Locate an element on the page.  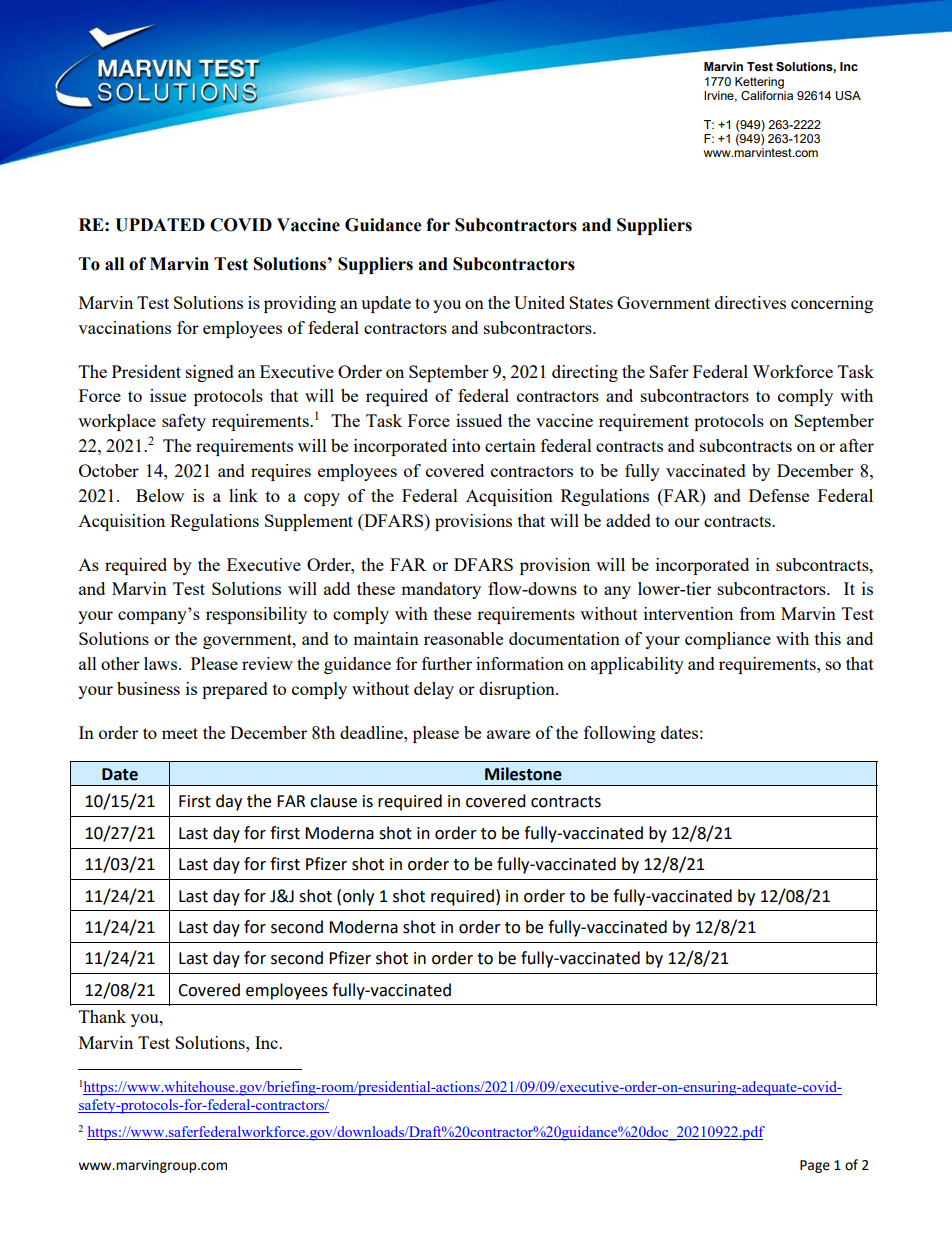
providing is located at coordinates (300, 304).
